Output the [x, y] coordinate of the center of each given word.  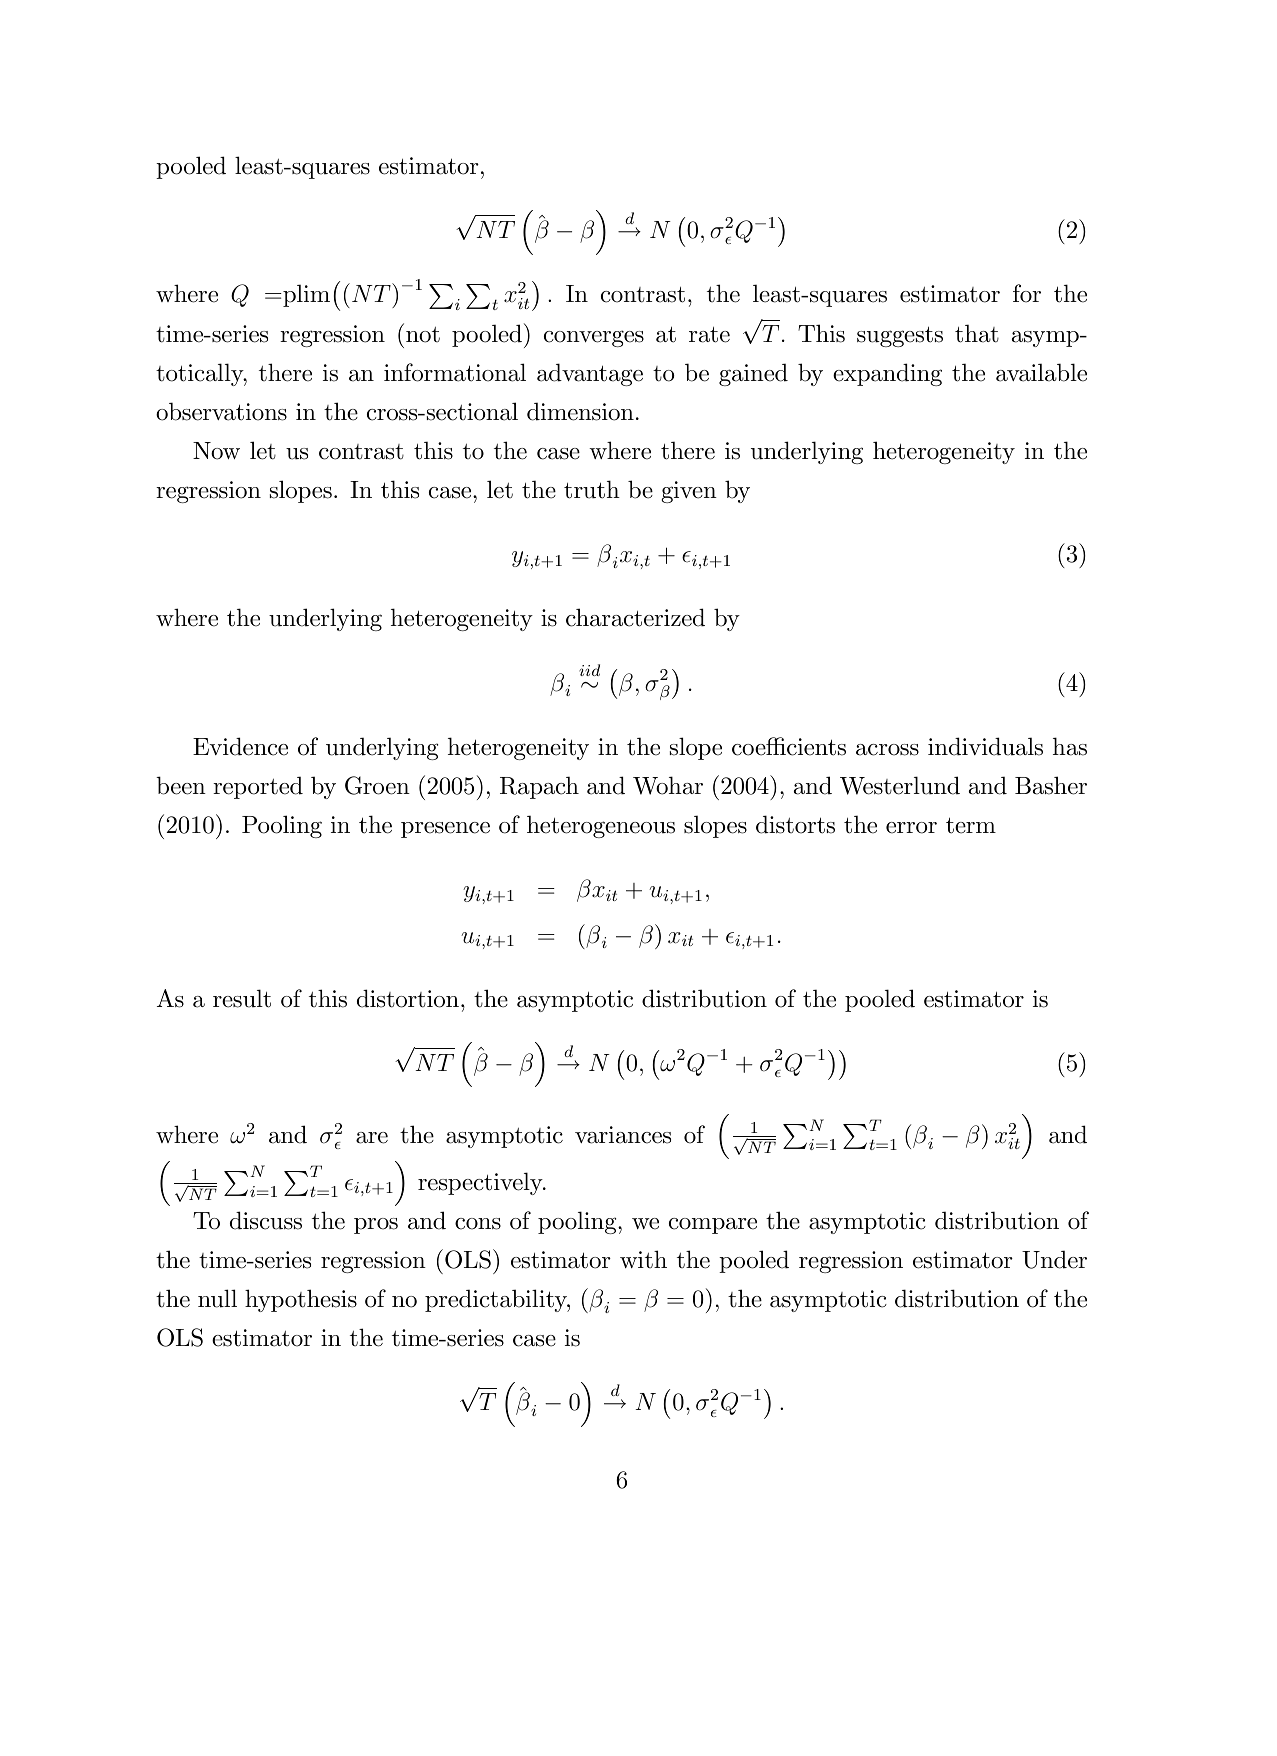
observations [221, 411]
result [242, 998]
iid [589, 670]
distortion [408, 998]
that [977, 333]
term [971, 825]
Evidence [240, 746]
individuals [985, 746]
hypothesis [301, 1300]
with [643, 1259]
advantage [590, 374]
